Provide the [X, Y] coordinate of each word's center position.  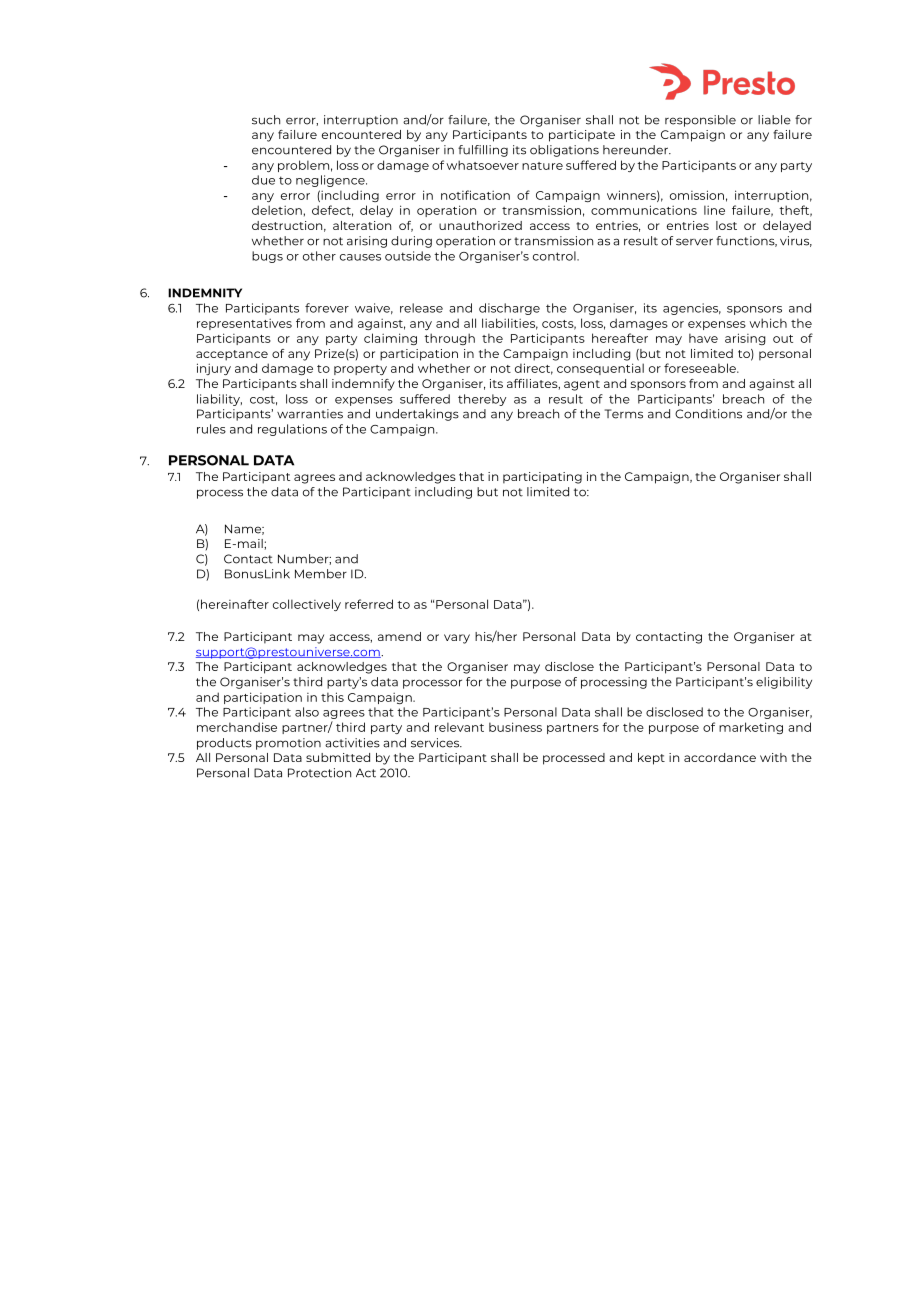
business [515, 727]
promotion [288, 744]
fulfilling [483, 151]
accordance [720, 757]
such [266, 120]
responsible [700, 121]
